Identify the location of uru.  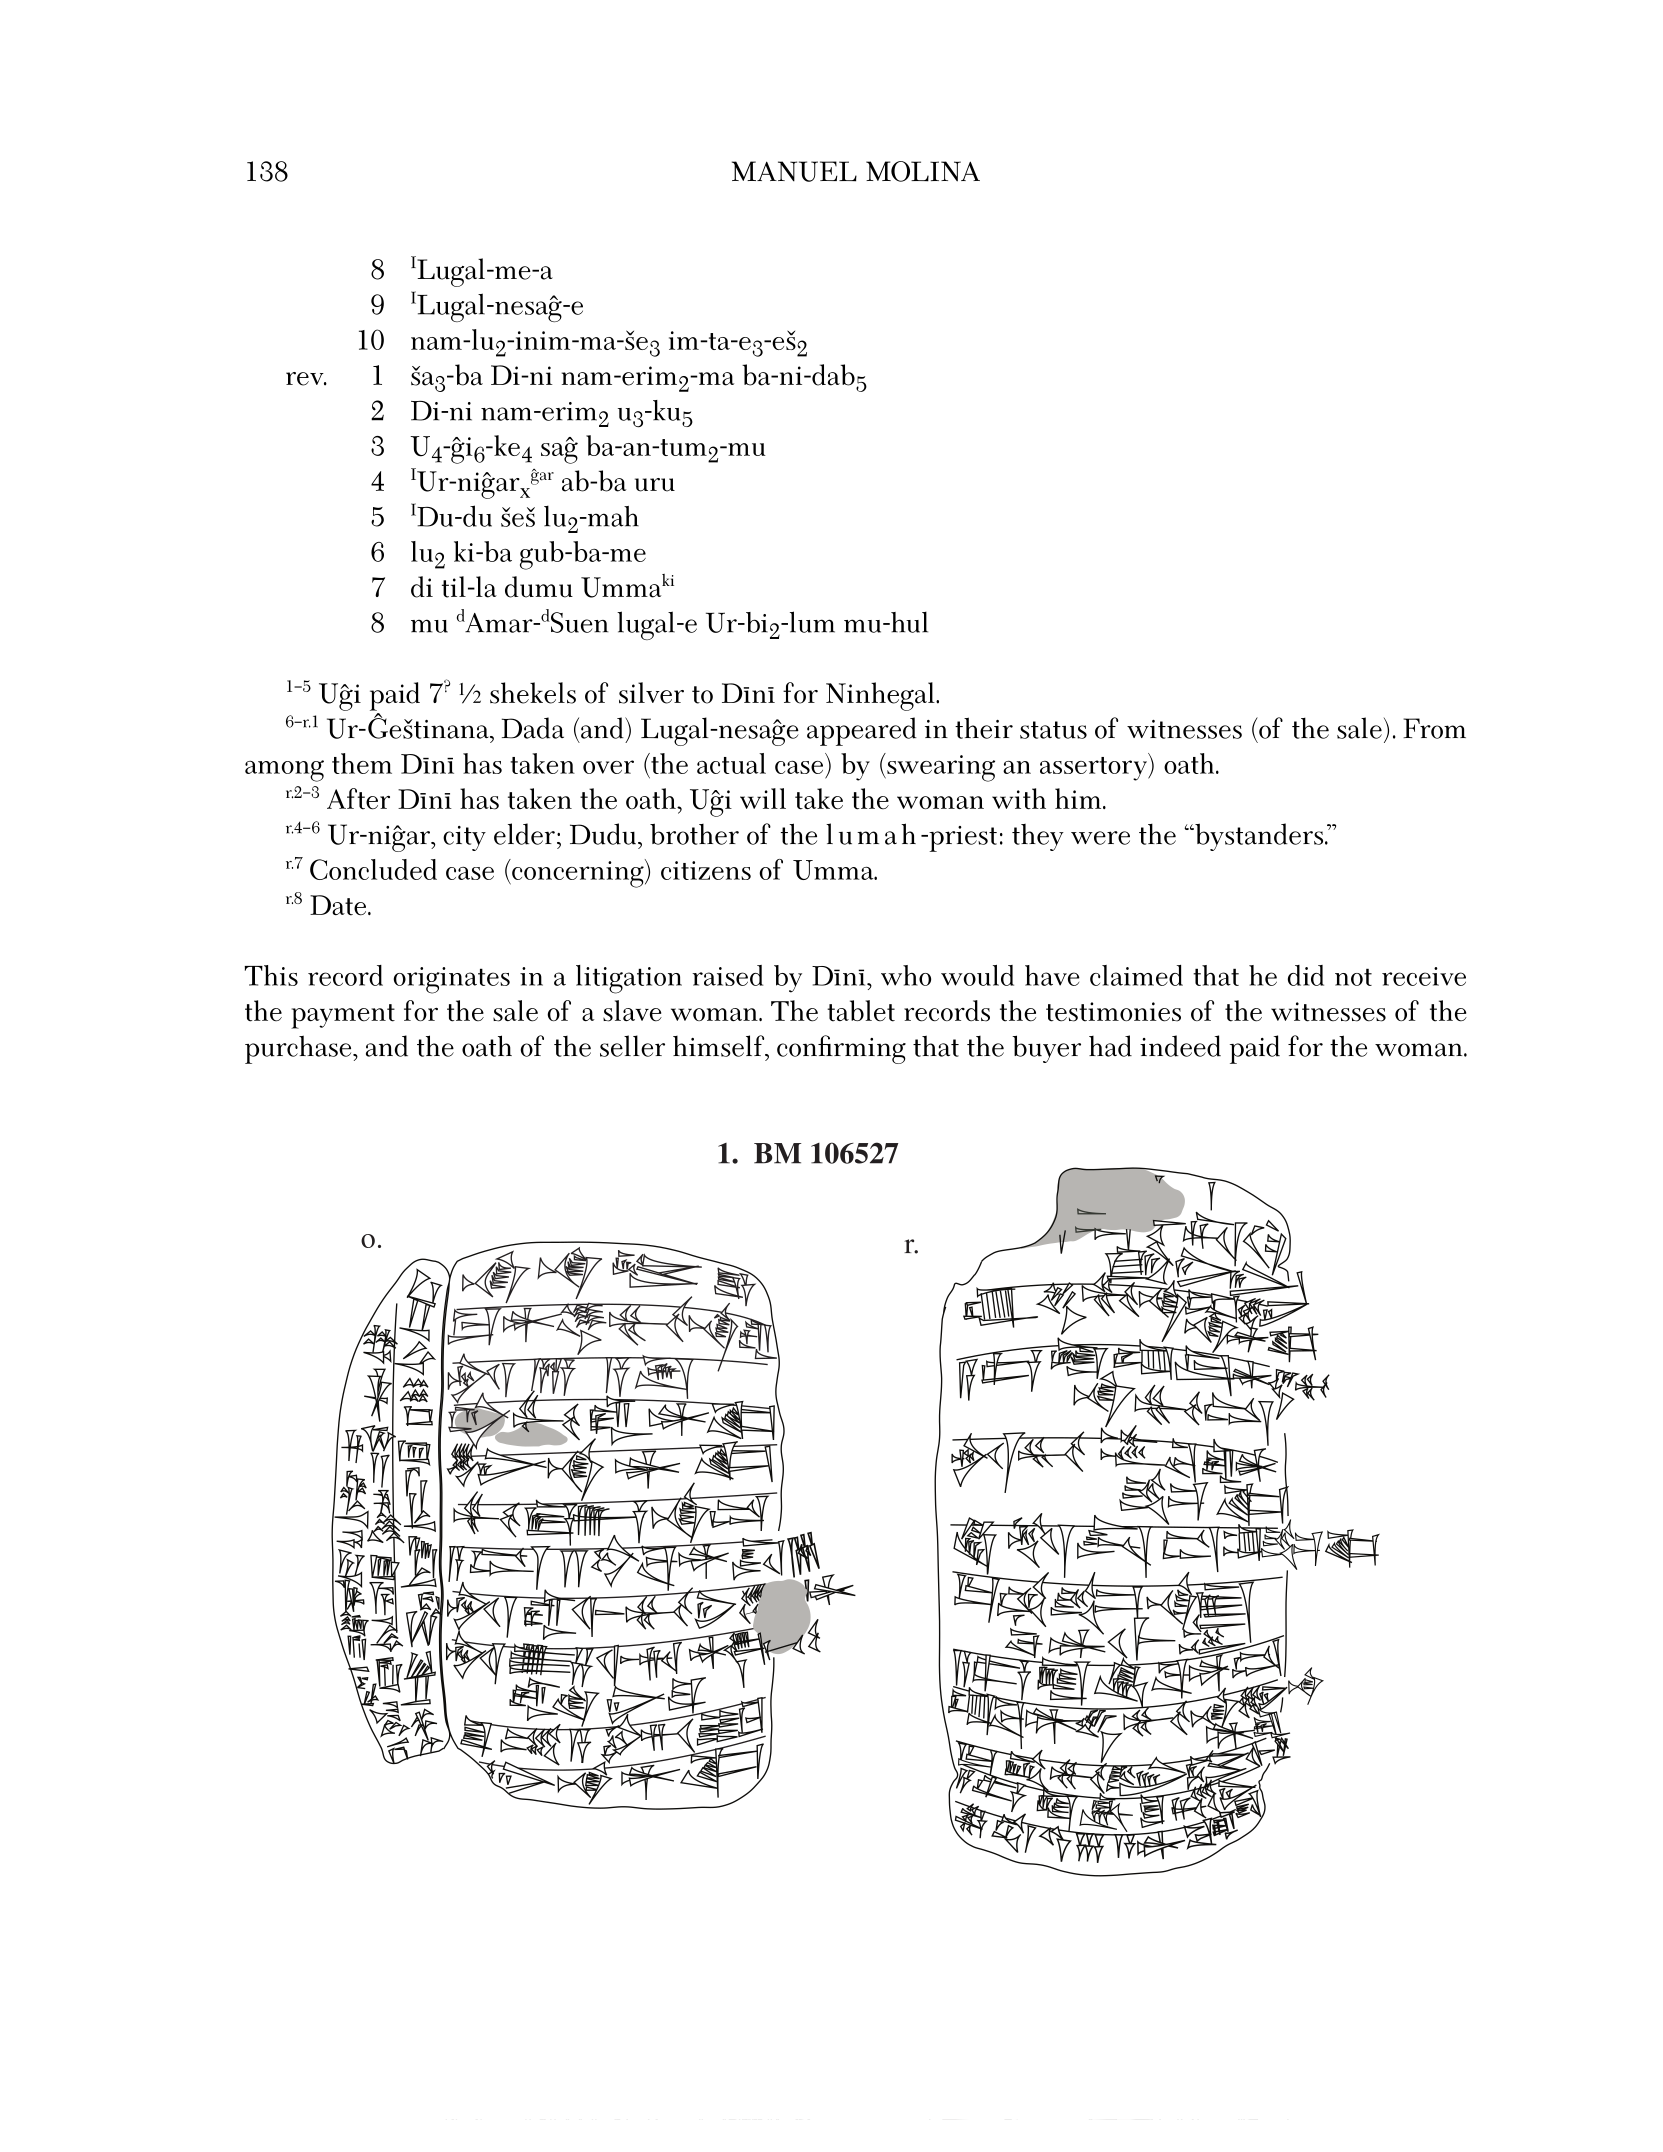
(655, 485).
